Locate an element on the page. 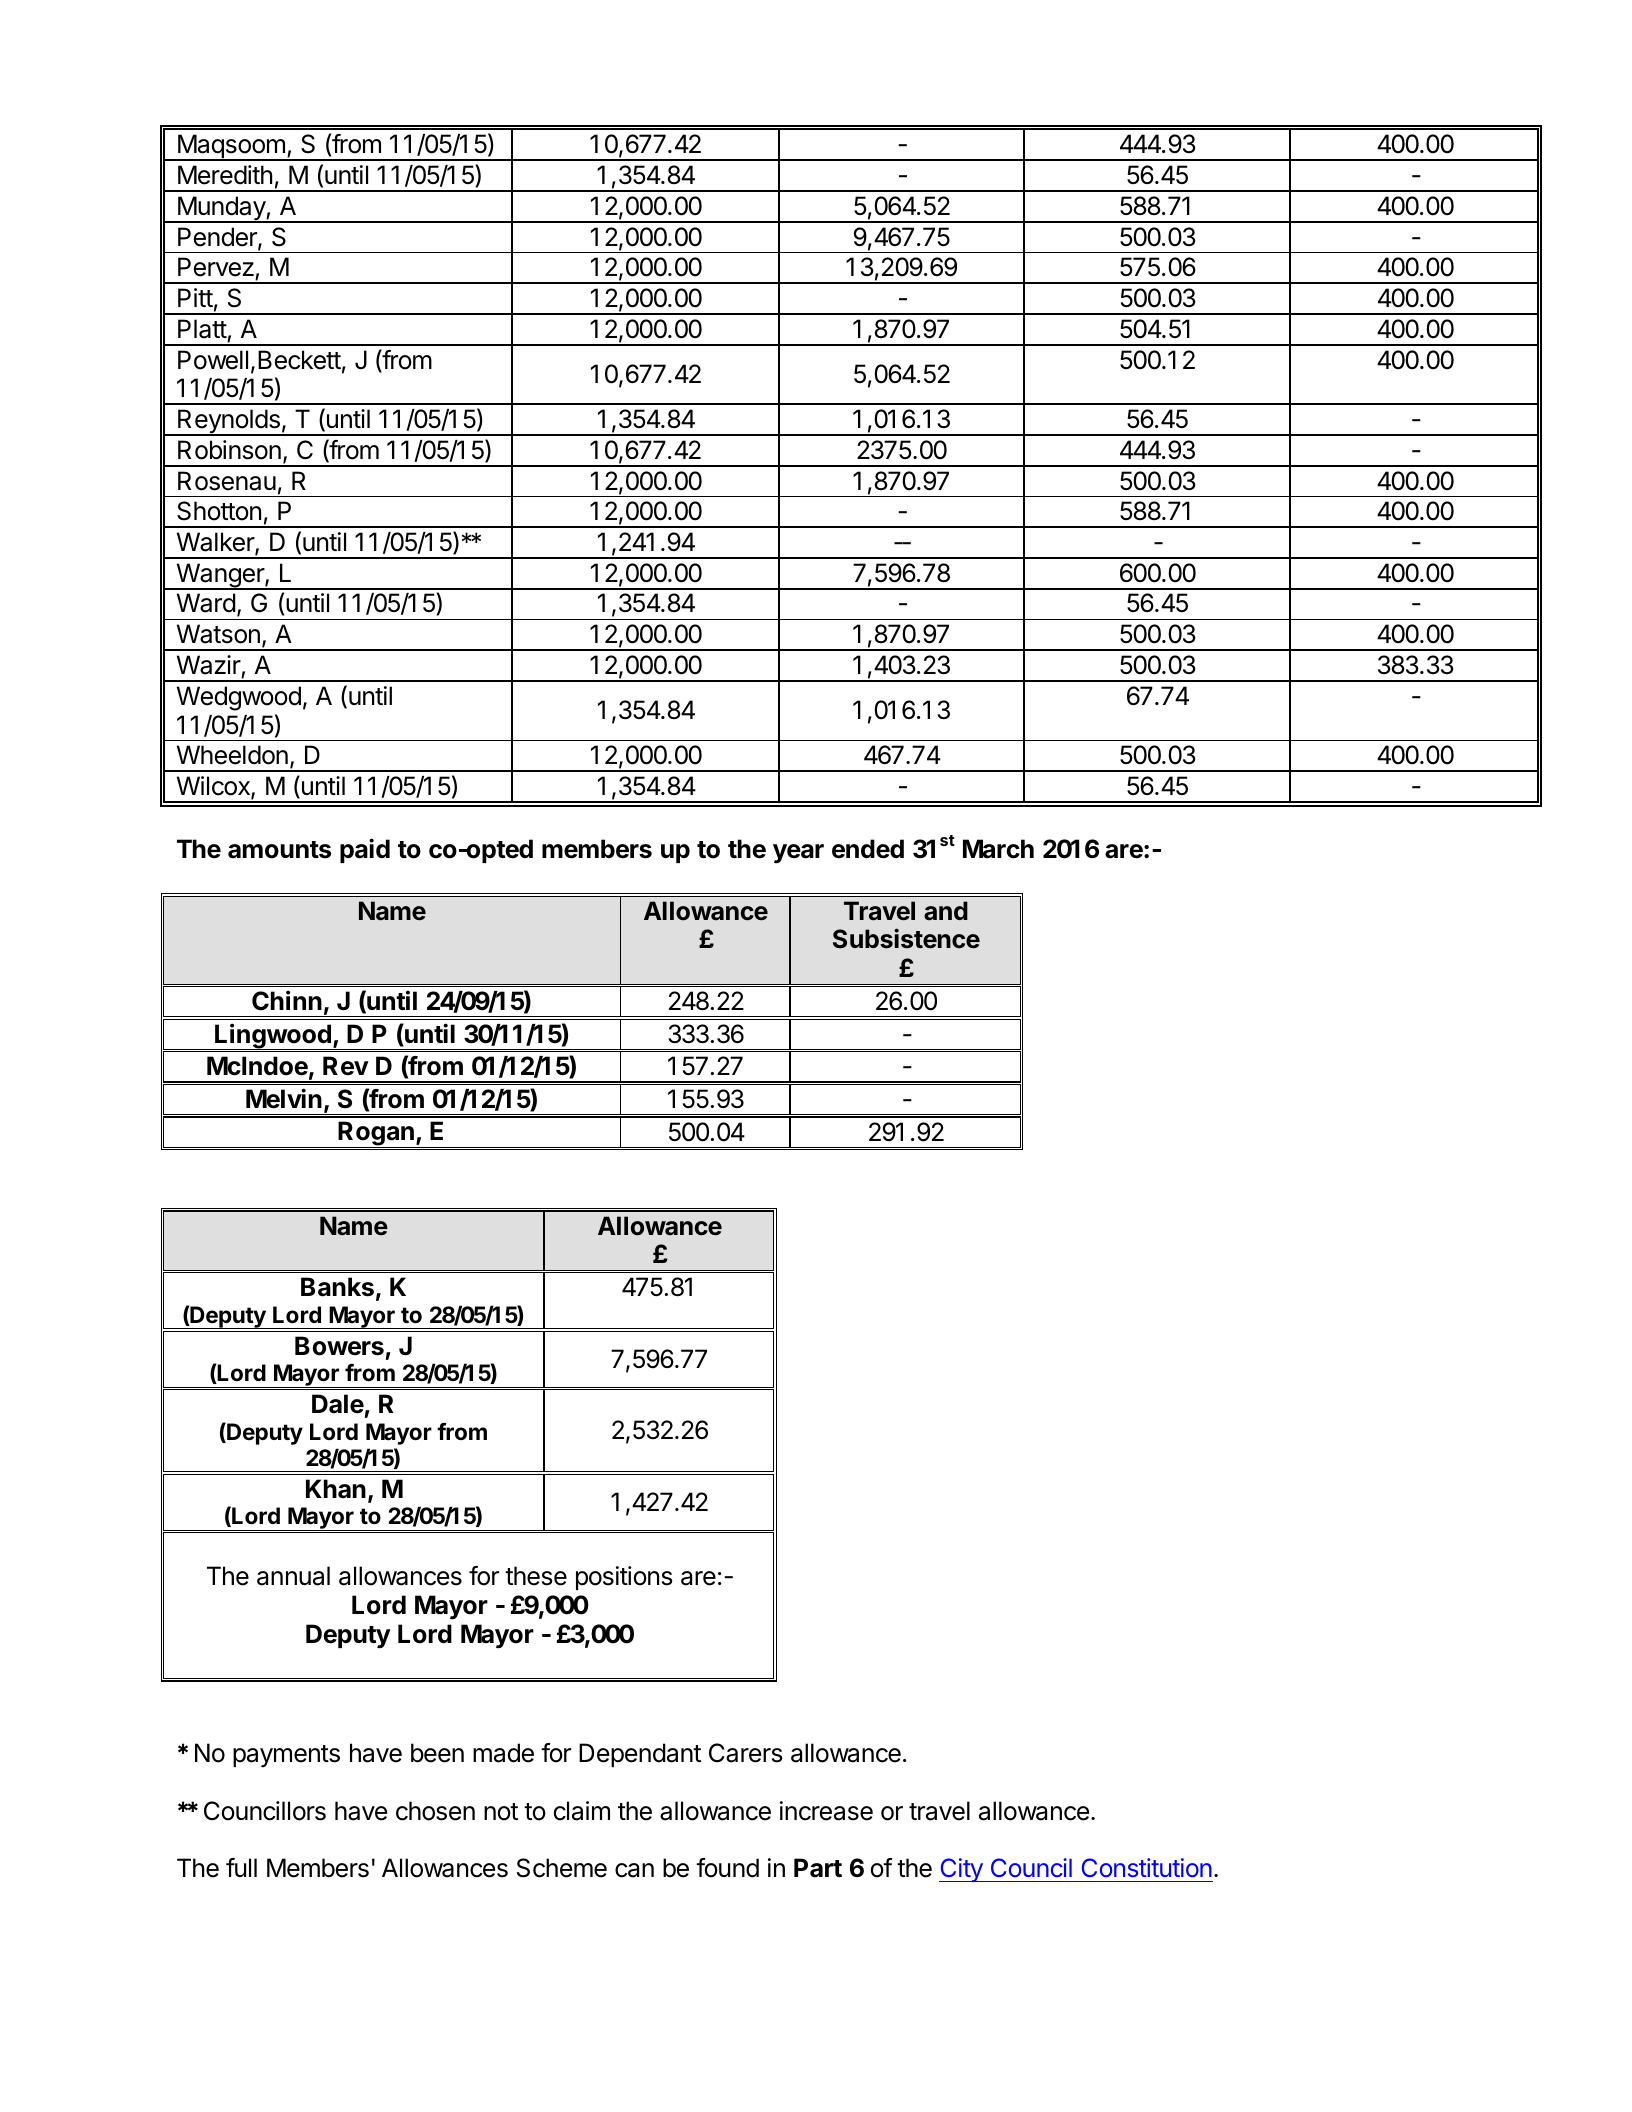 Image resolution: width=1632 pixels, height=2112 pixels. and is located at coordinates (946, 911).
